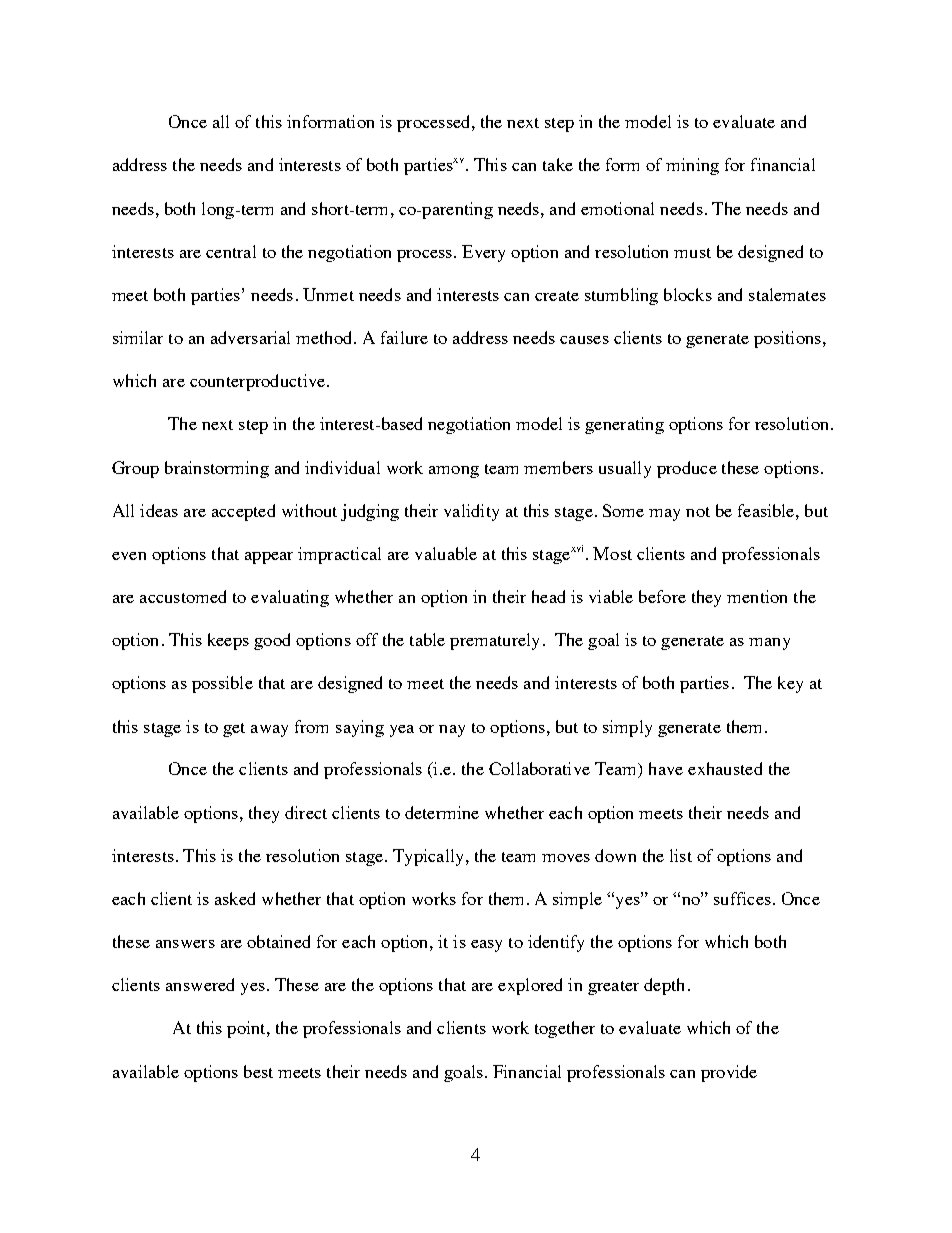 The width and height of the image is (952, 1233). I want to click on table, so click(427, 639).
